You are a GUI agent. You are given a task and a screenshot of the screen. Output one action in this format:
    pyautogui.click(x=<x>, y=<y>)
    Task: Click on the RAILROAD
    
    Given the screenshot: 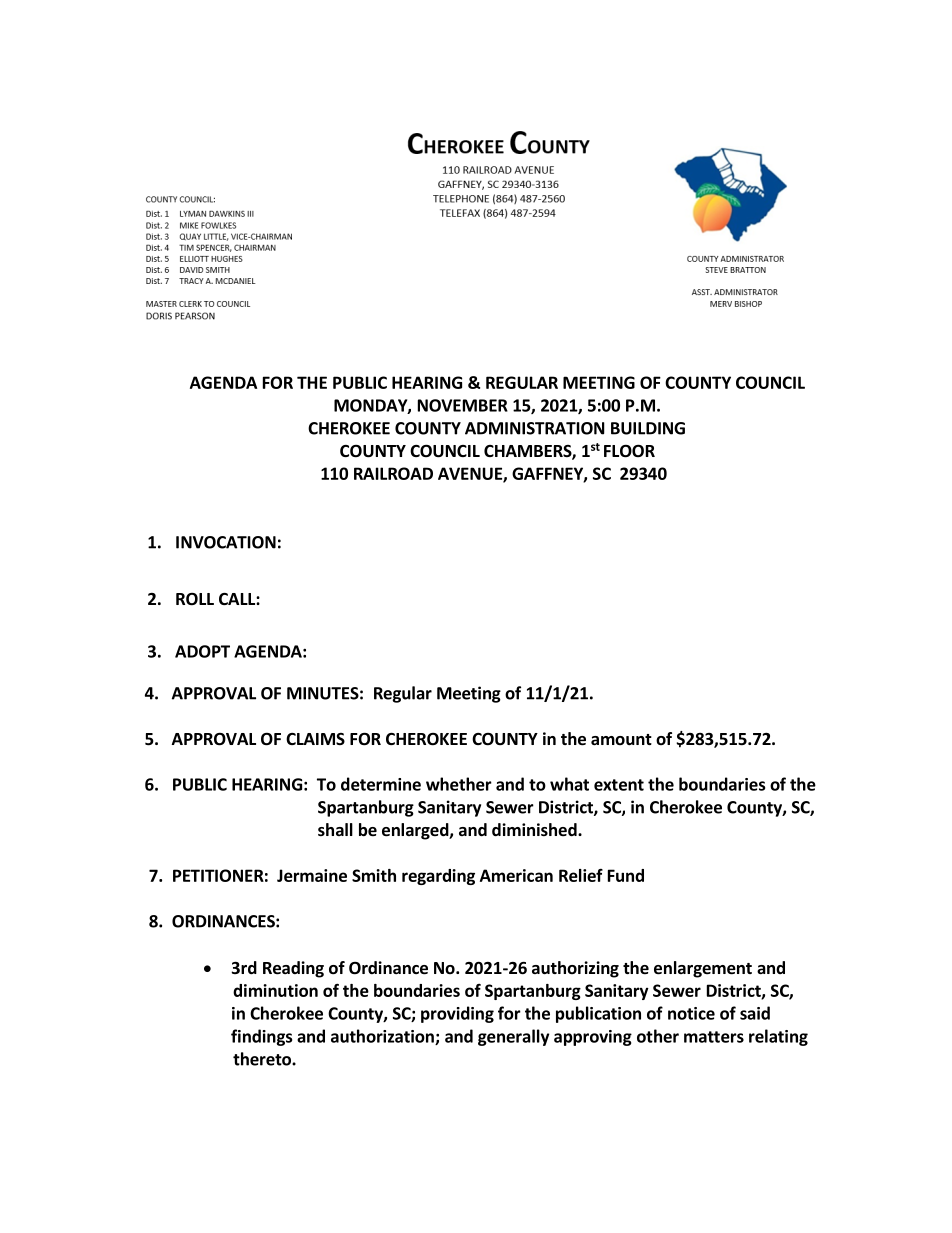 What is the action you would take?
    pyautogui.click(x=393, y=473)
